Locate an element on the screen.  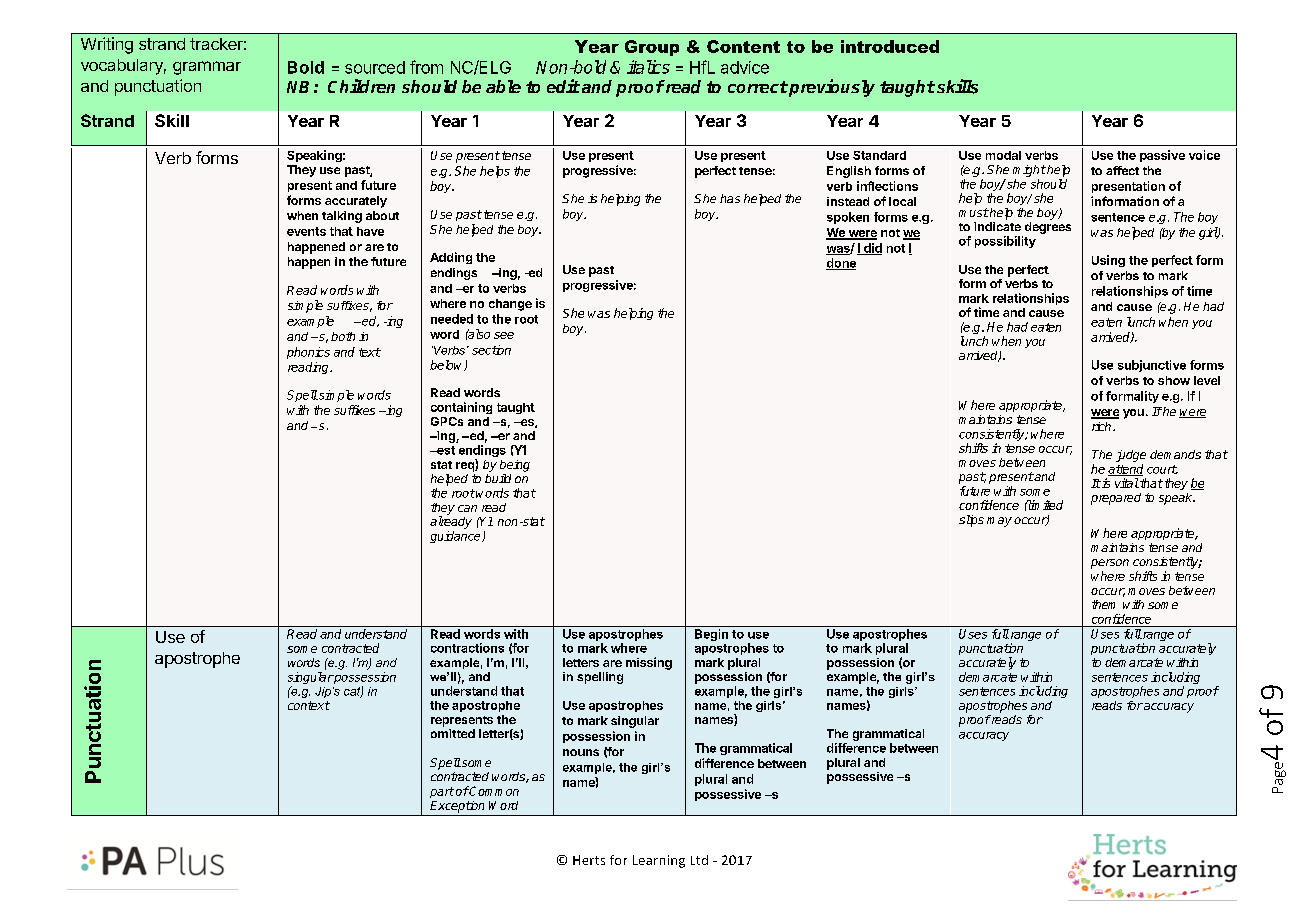
part is located at coordinates (442, 792).
